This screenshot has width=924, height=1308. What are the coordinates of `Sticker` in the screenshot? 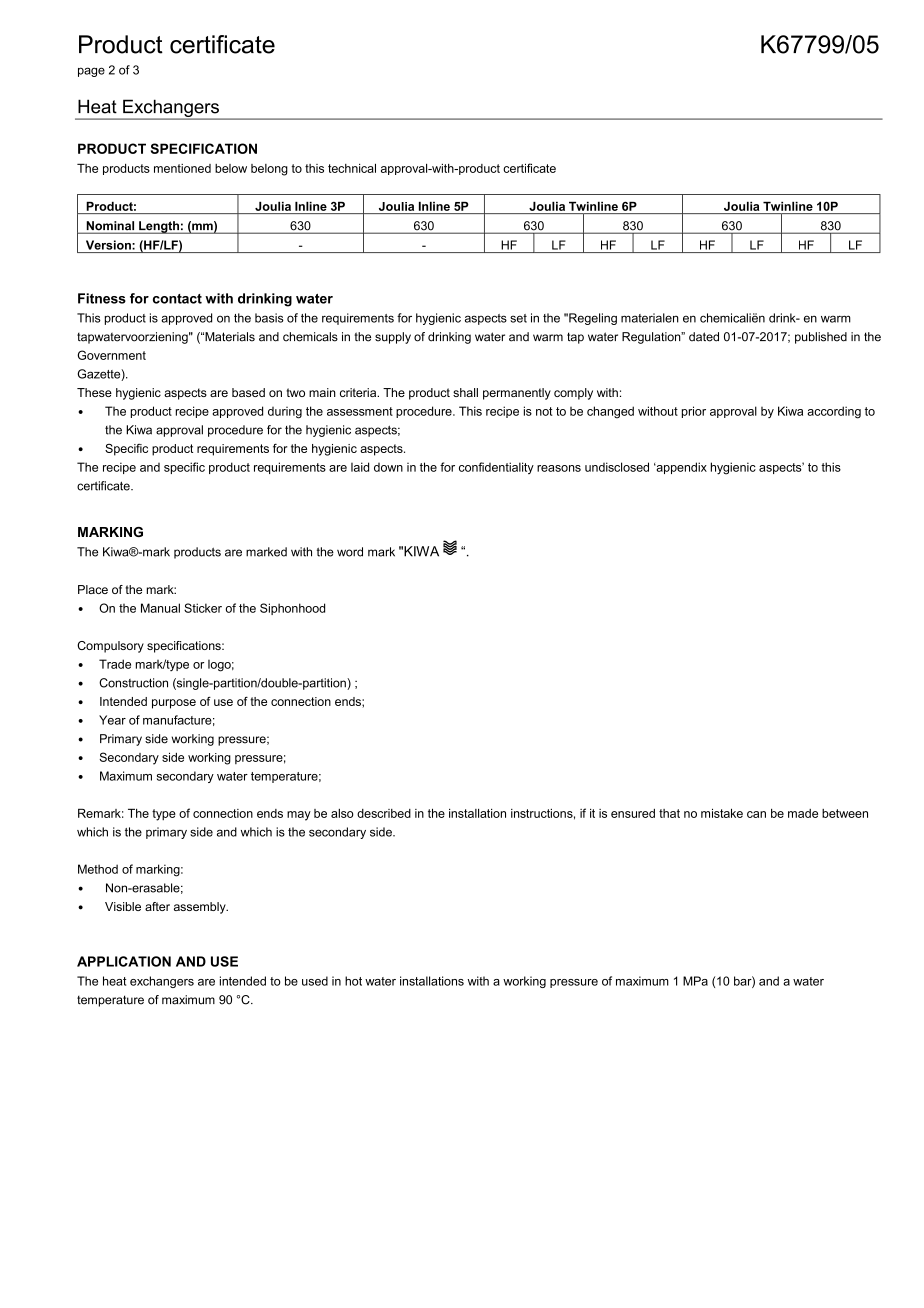 It's located at (203, 608).
